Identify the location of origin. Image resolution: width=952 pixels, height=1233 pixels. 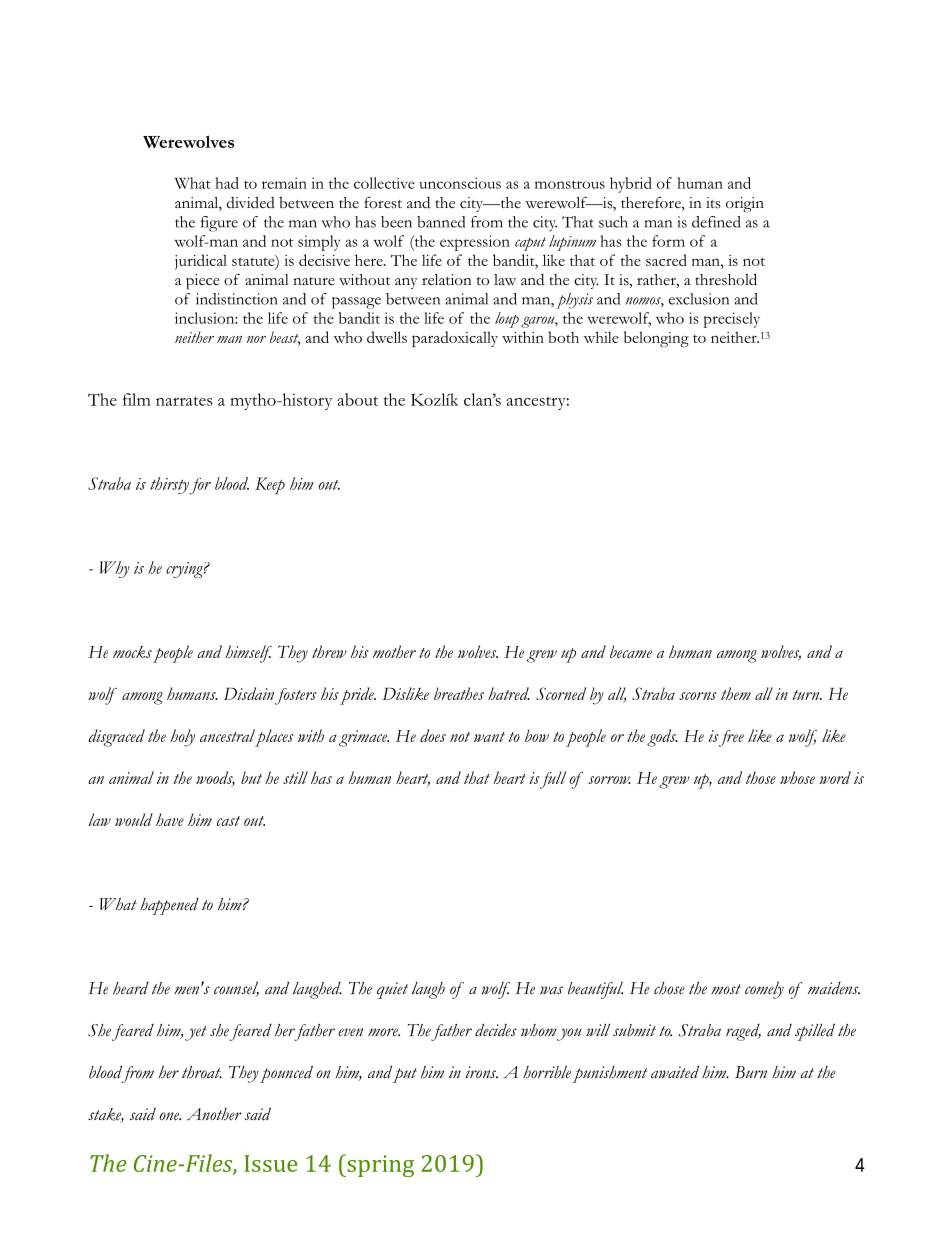
(745, 204).
